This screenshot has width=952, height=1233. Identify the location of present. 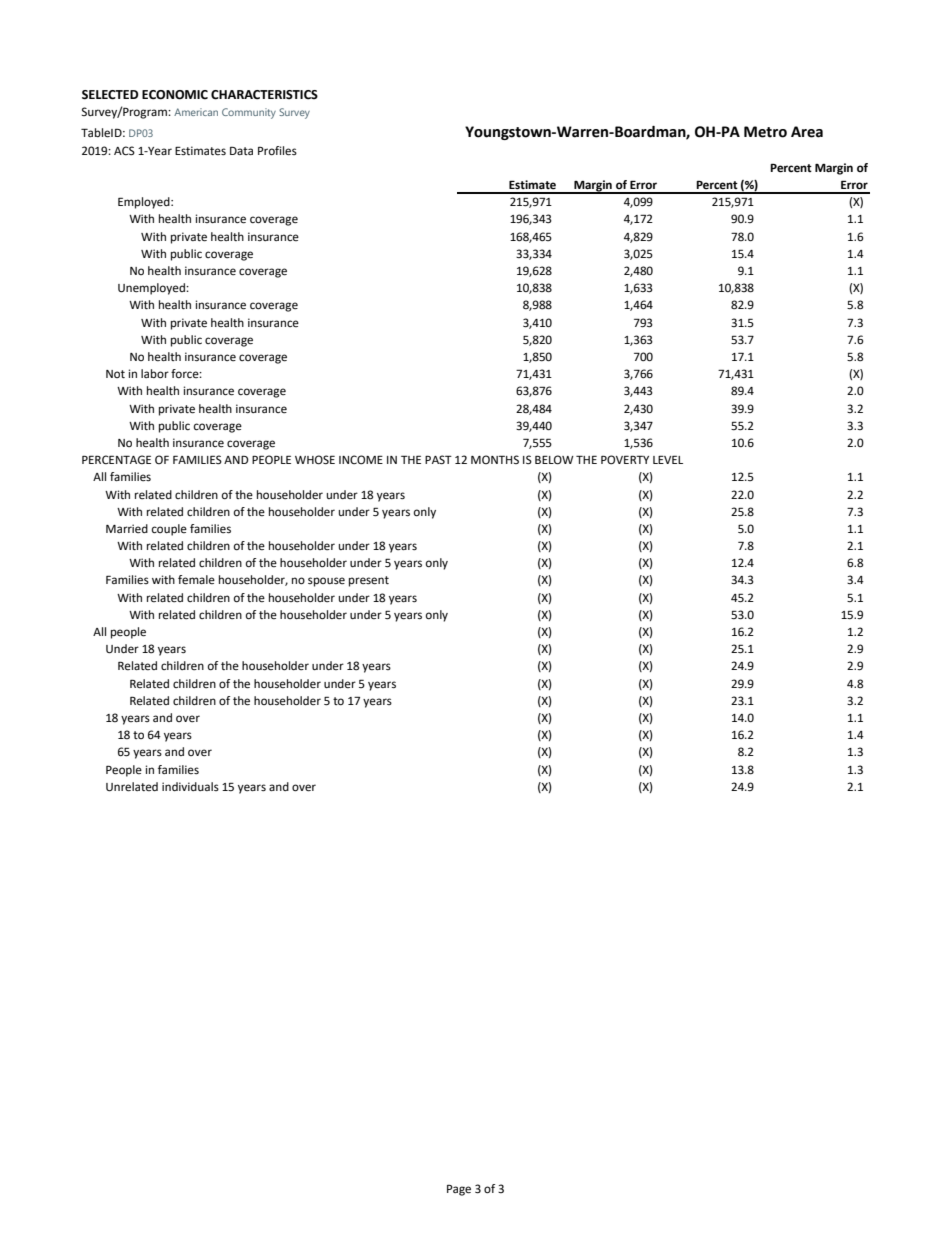
(369, 581).
